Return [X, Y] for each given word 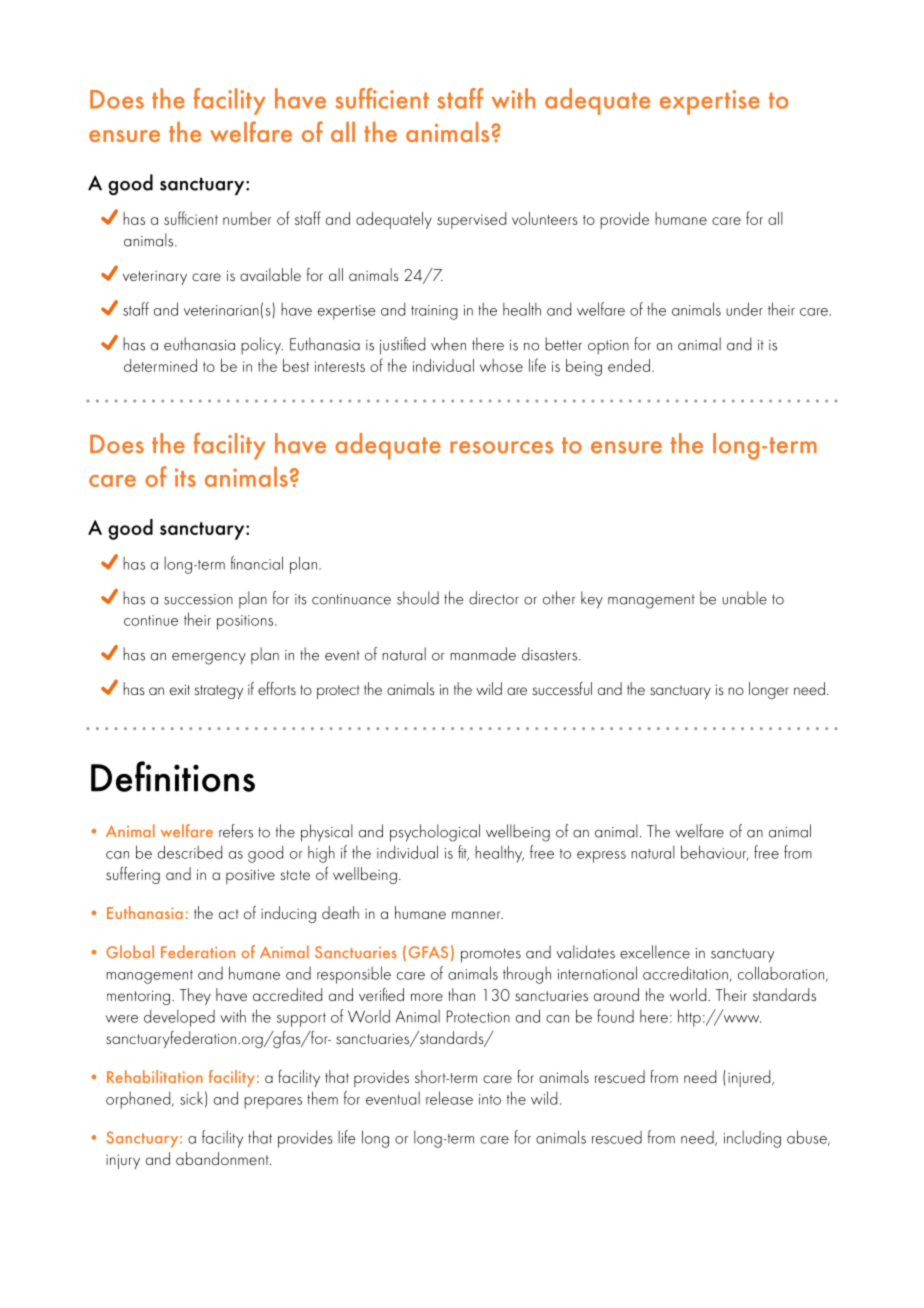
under [744, 309]
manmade [483, 654]
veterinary [155, 278]
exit [180, 689]
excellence [655, 952]
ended [629, 365]
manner [477, 915]
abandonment [223, 1158]
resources [501, 447]
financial [257, 563]
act [228, 914]
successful [562, 688]
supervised [471, 220]
